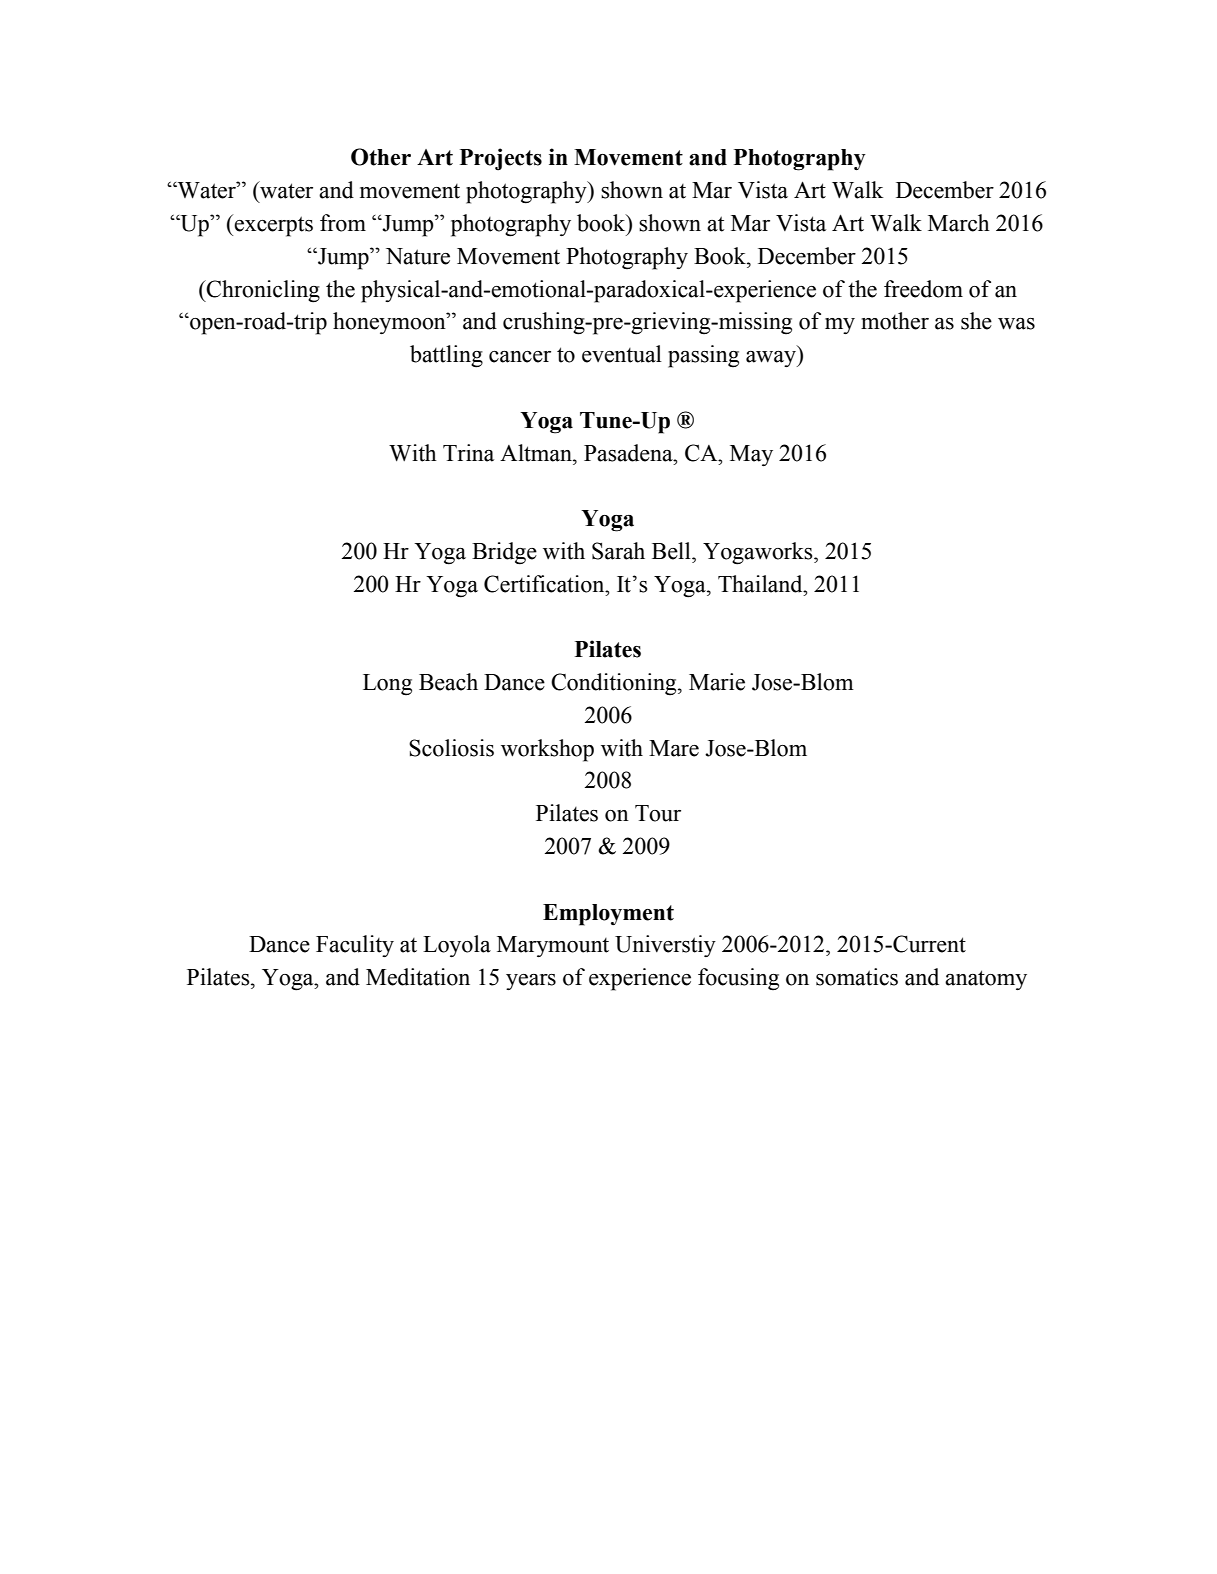 This page has height=1574, width=1217. I want to click on Pasadena, so click(629, 453).
